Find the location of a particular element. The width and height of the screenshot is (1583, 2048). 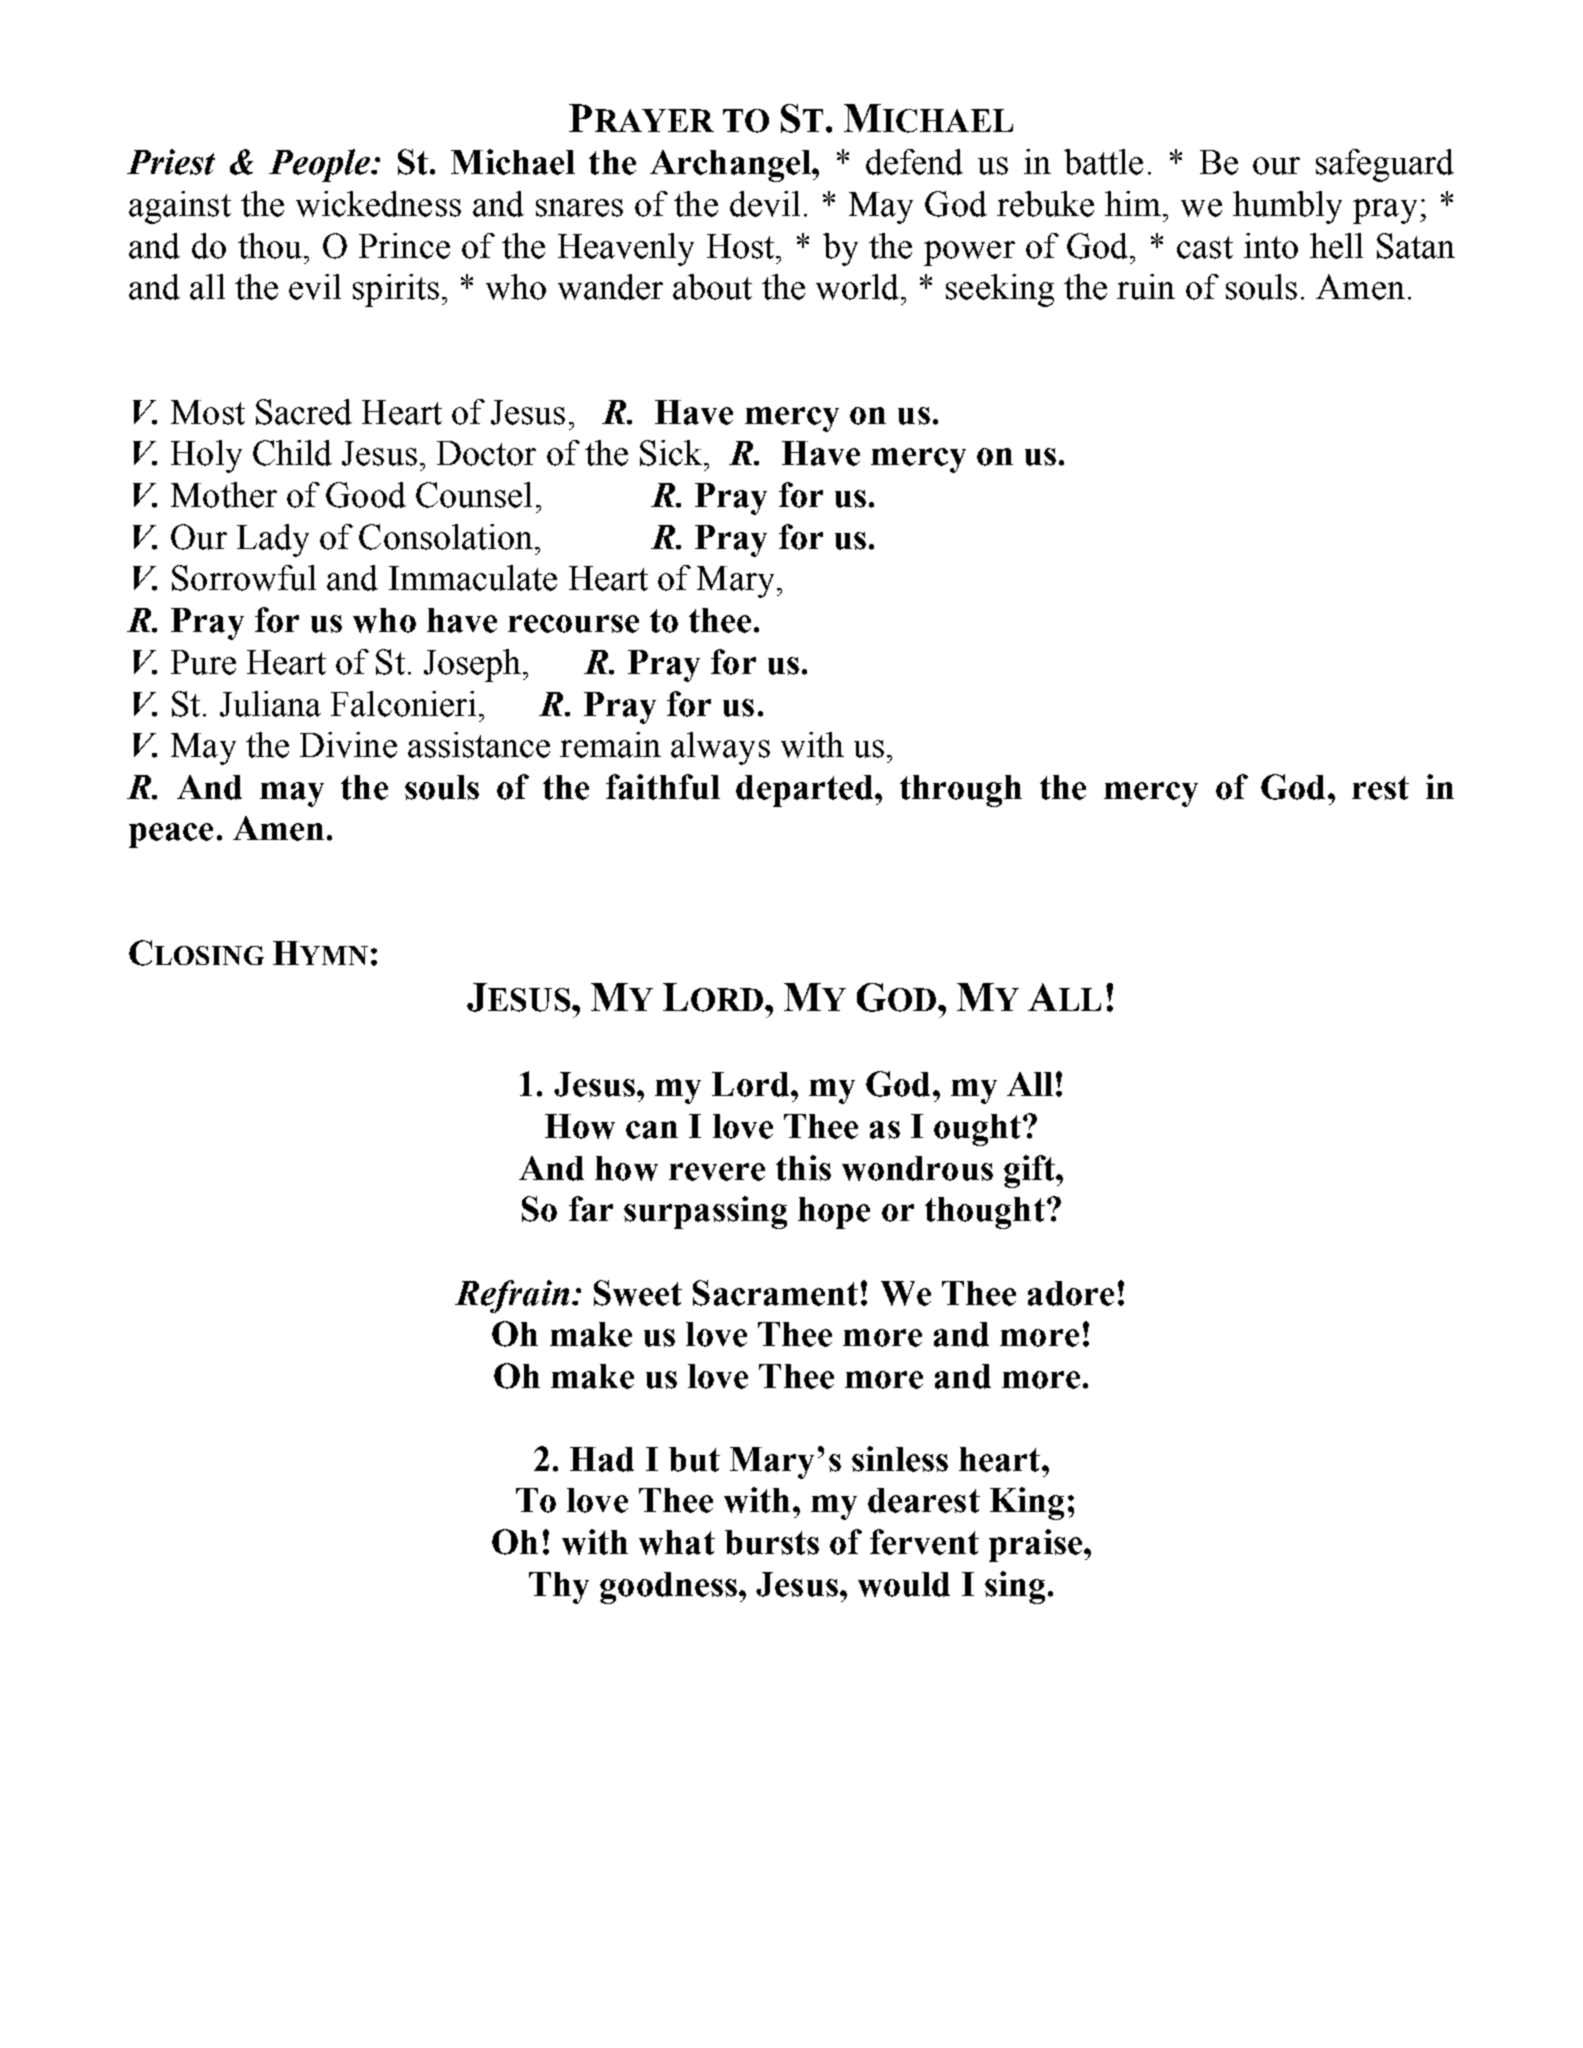

Child is located at coordinates (292, 453).
